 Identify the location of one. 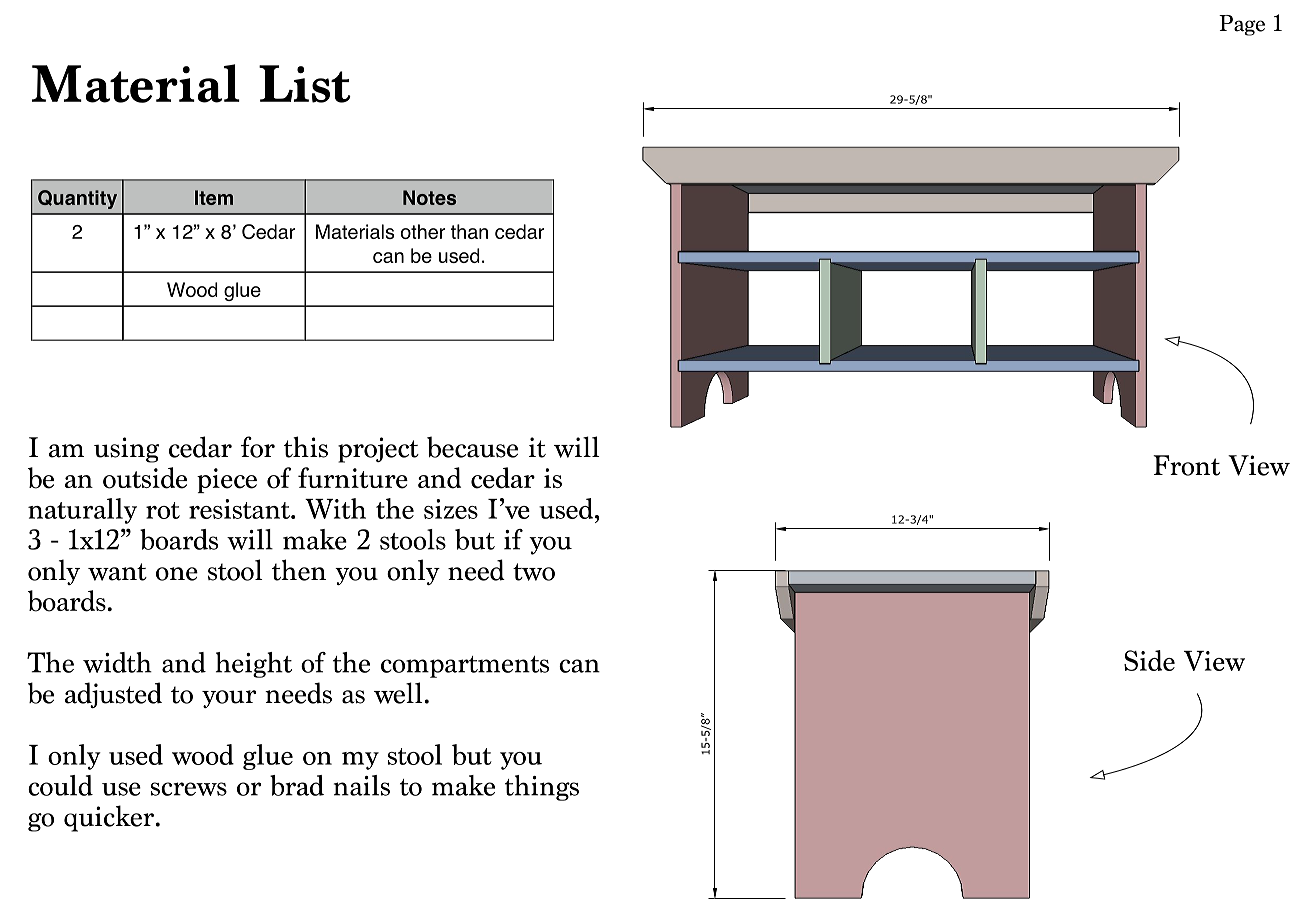
(177, 574).
